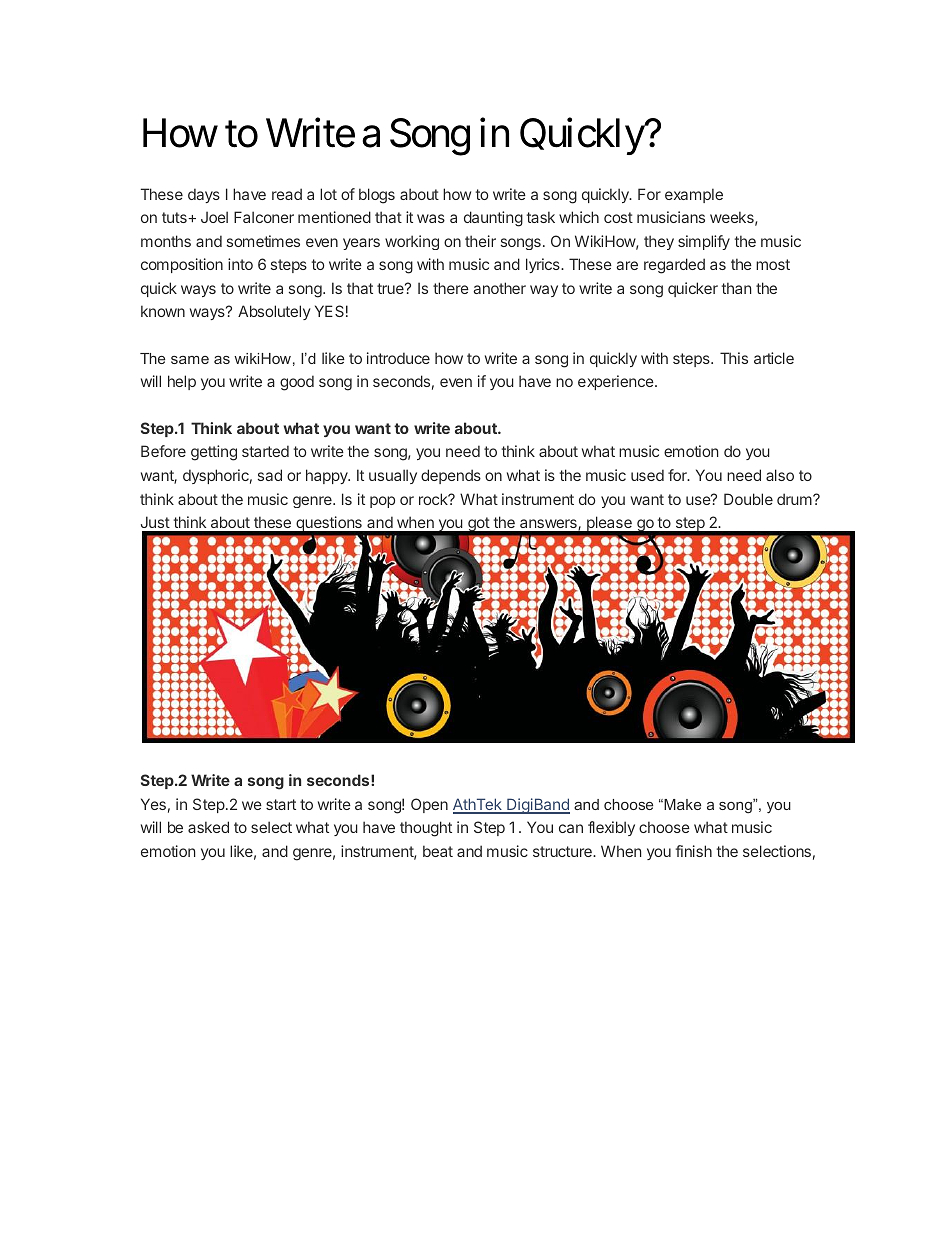 Image resolution: width=952 pixels, height=1233 pixels. What do you see at coordinates (748, 499) in the image?
I see `Double` at bounding box center [748, 499].
